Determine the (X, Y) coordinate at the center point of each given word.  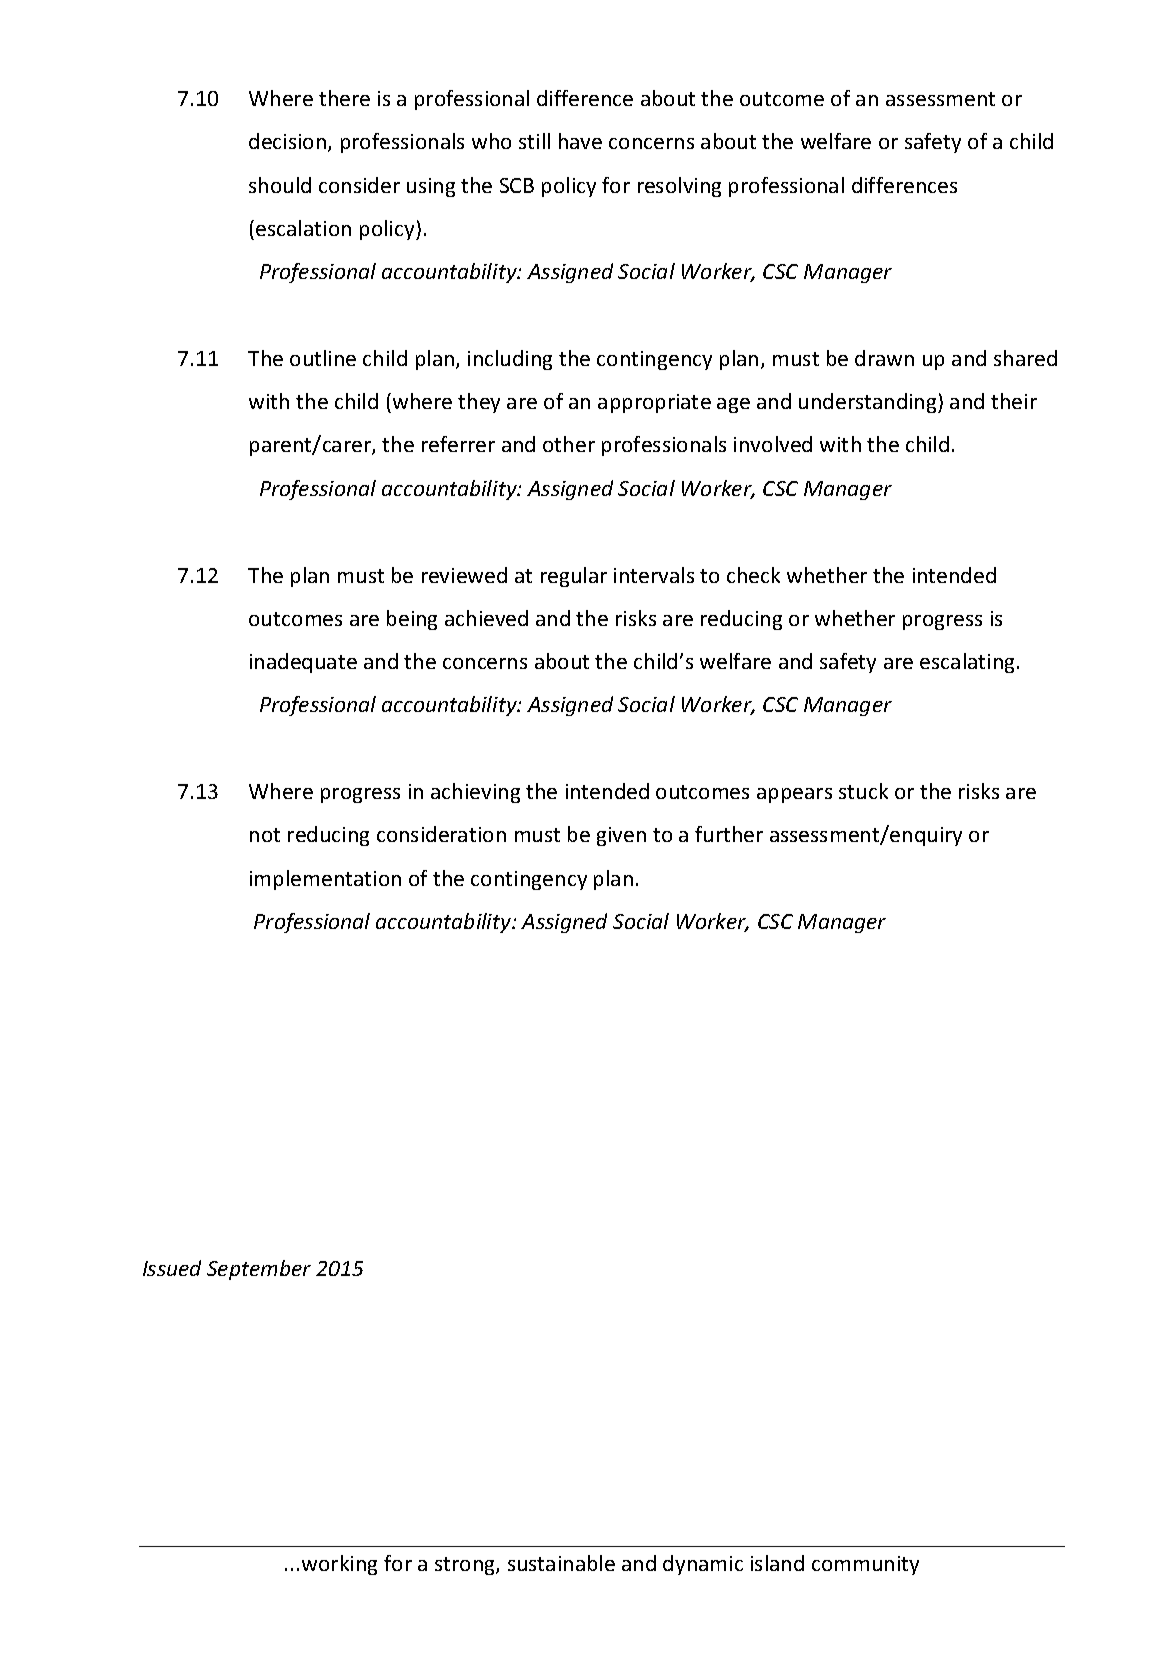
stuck (863, 791)
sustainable (561, 1563)
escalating (969, 663)
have (580, 141)
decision (289, 142)
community (865, 1565)
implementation (325, 880)
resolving (679, 187)
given (621, 836)
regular (574, 577)
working (339, 1565)
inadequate (303, 663)
